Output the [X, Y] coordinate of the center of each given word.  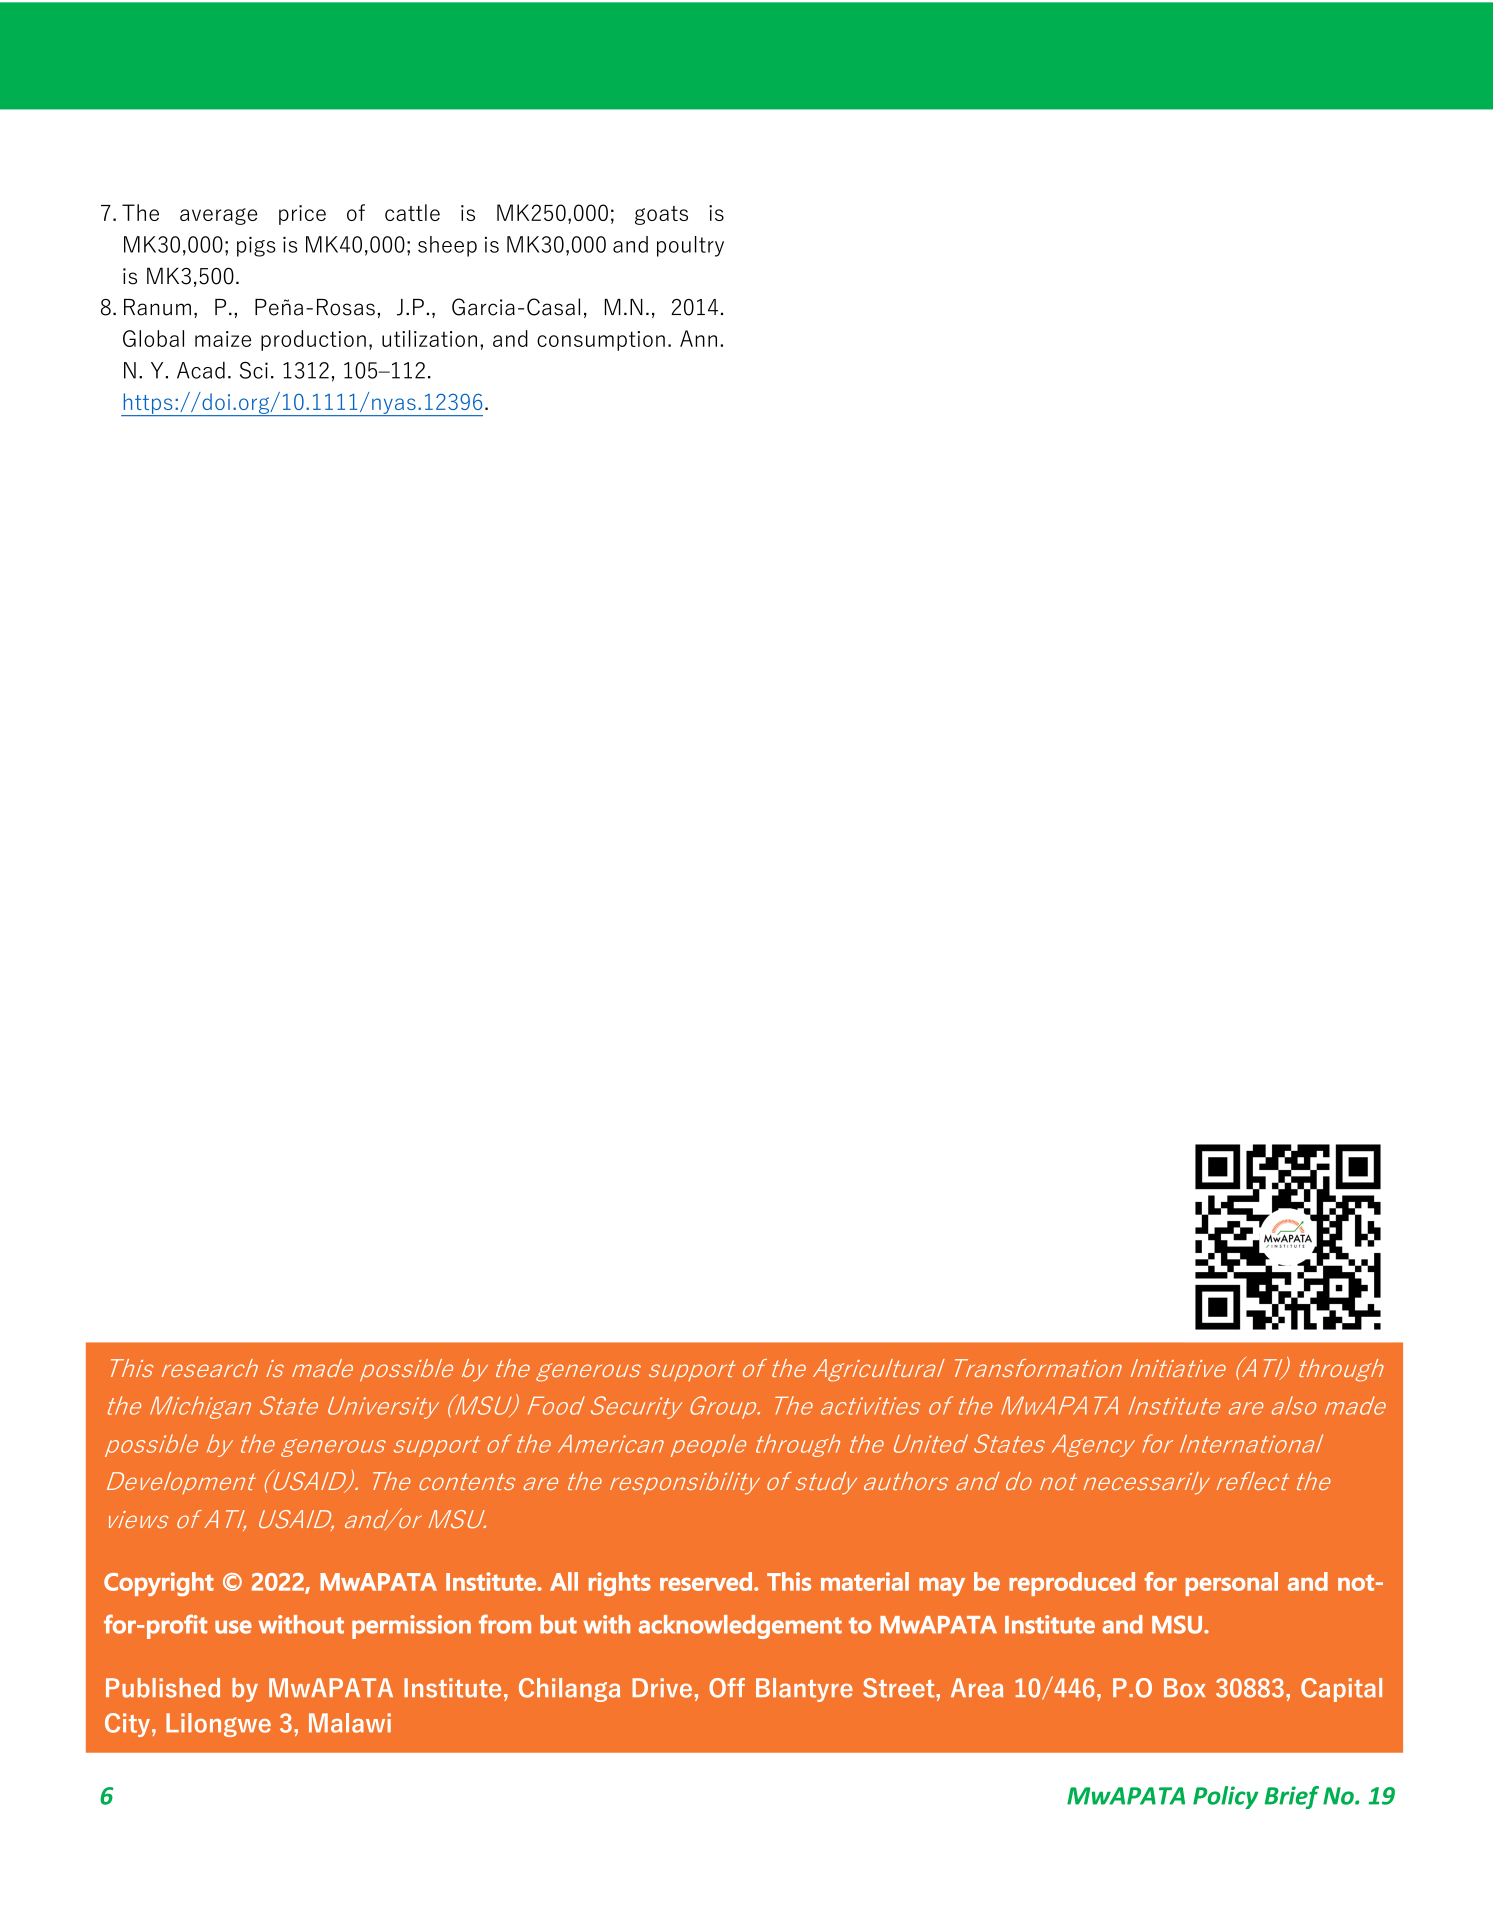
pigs [256, 247]
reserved [706, 1581]
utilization [429, 338]
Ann [698, 338]
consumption [601, 341]
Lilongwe [218, 1725]
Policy [1225, 1797]
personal [1232, 1584]
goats [661, 215]
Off [727, 1688]
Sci [254, 370]
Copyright [159, 1584]
